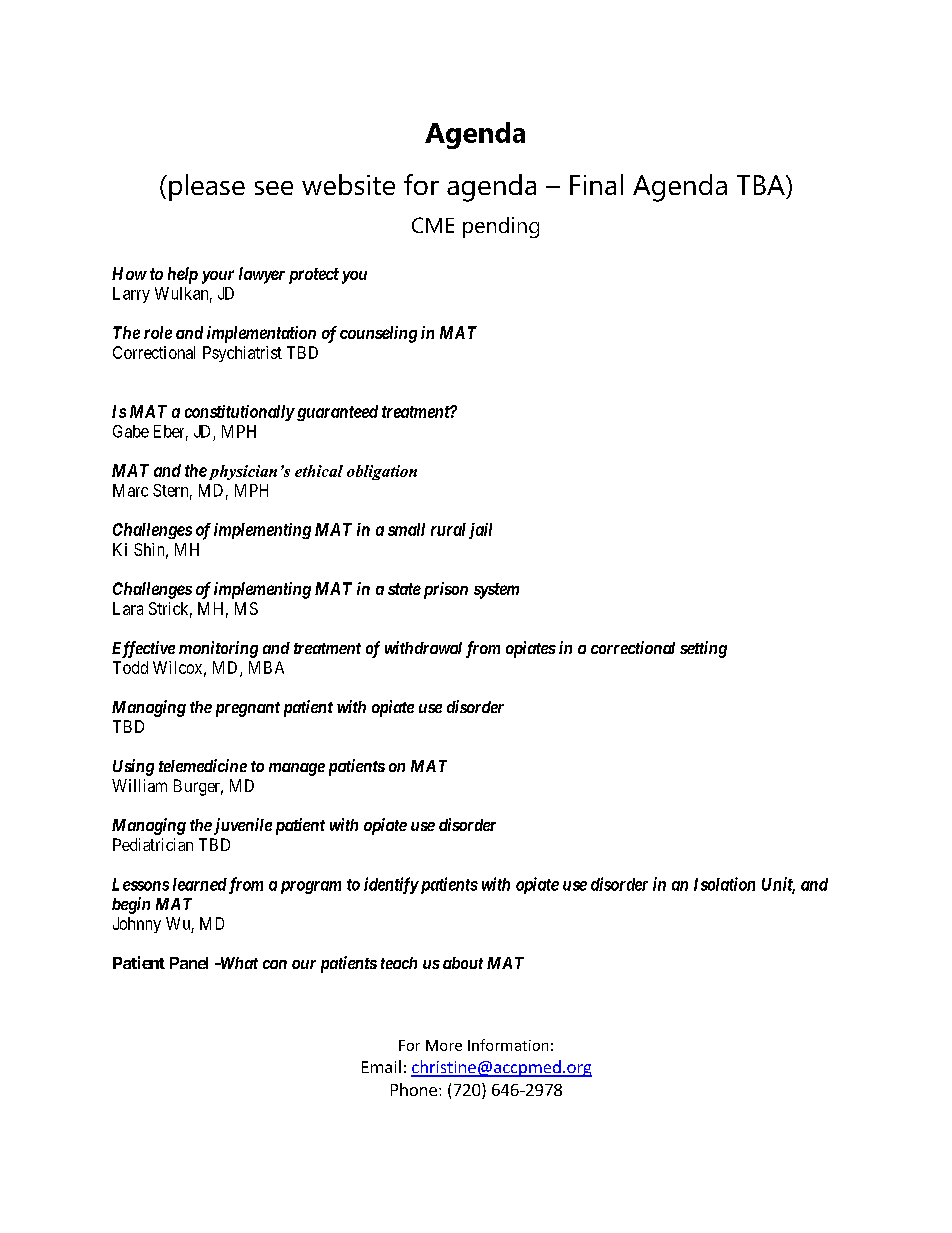 The height and width of the page is (1233, 952). What do you see at coordinates (203, 765) in the page?
I see `telemedicine` at bounding box center [203, 765].
